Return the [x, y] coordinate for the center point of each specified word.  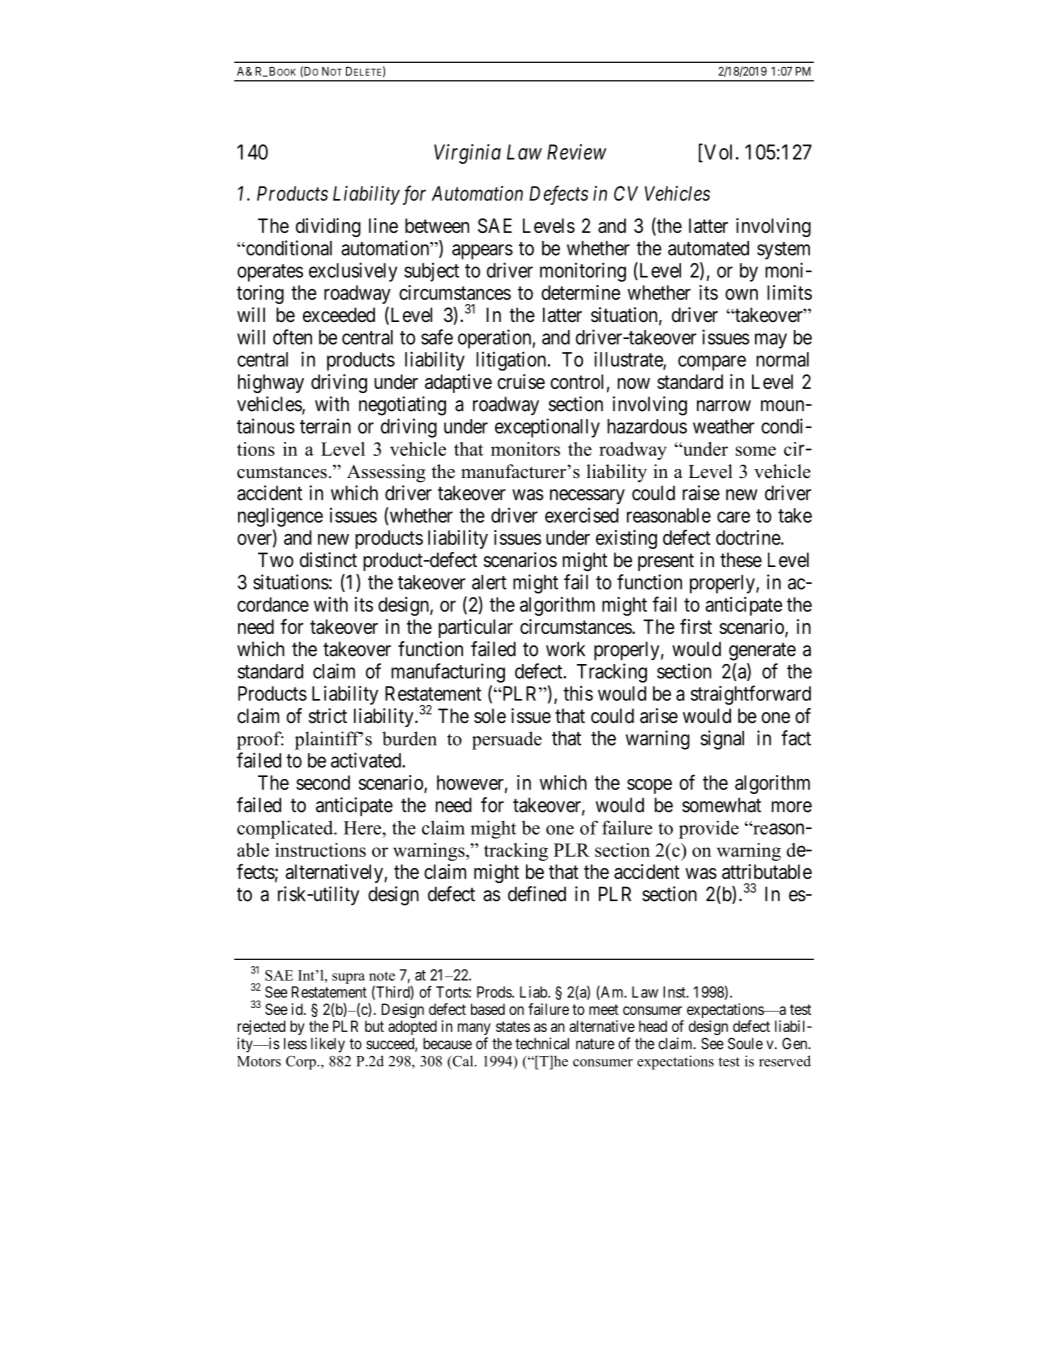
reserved [785, 1061]
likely [328, 1045]
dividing [328, 227]
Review [577, 152]
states [513, 1026]
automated [708, 248]
